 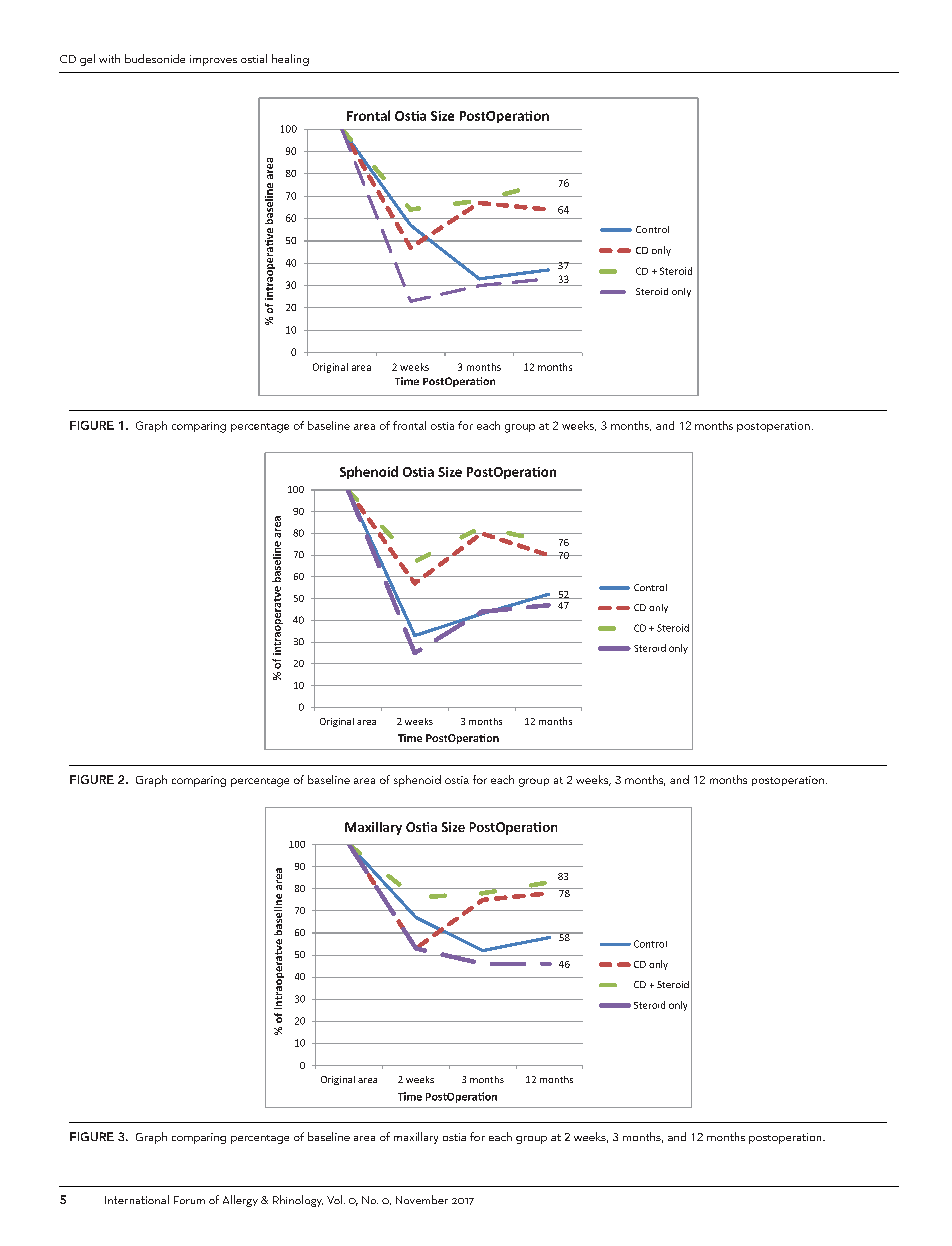 What do you see at coordinates (87, 60) in the document?
I see `gel` at bounding box center [87, 60].
